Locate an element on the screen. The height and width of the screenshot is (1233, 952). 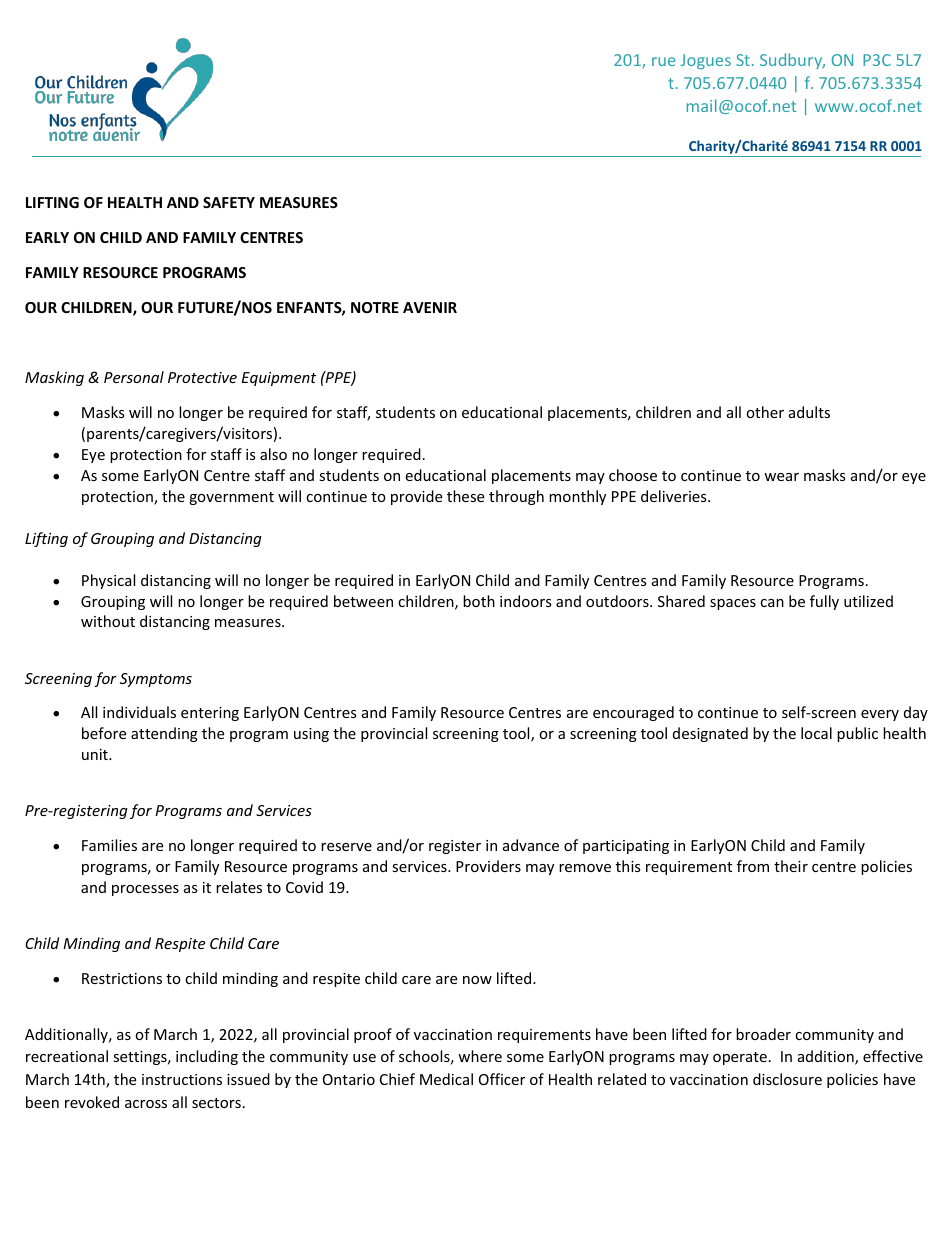
encouraged is located at coordinates (633, 713).
